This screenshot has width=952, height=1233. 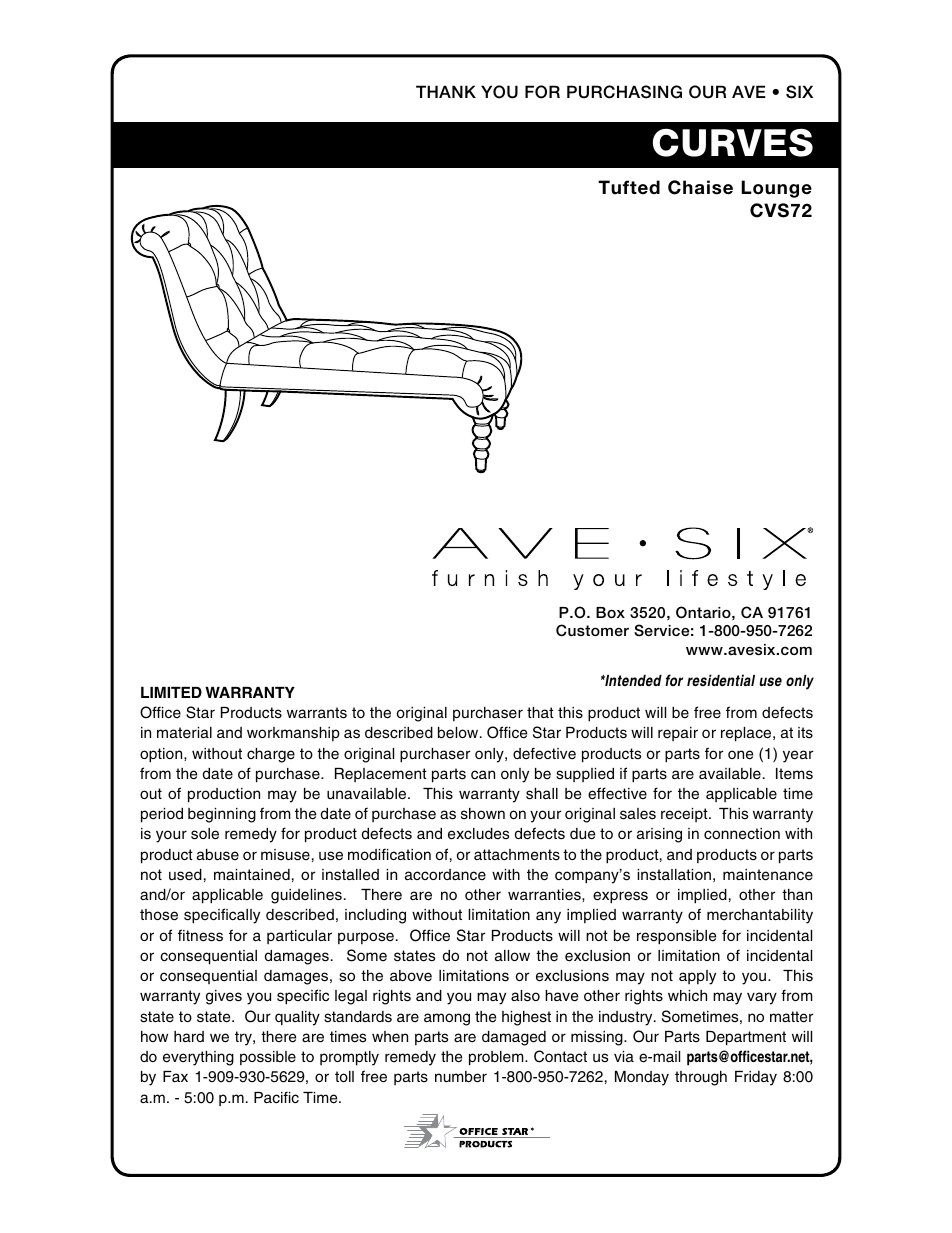 I want to click on Customer, so click(x=592, y=630).
